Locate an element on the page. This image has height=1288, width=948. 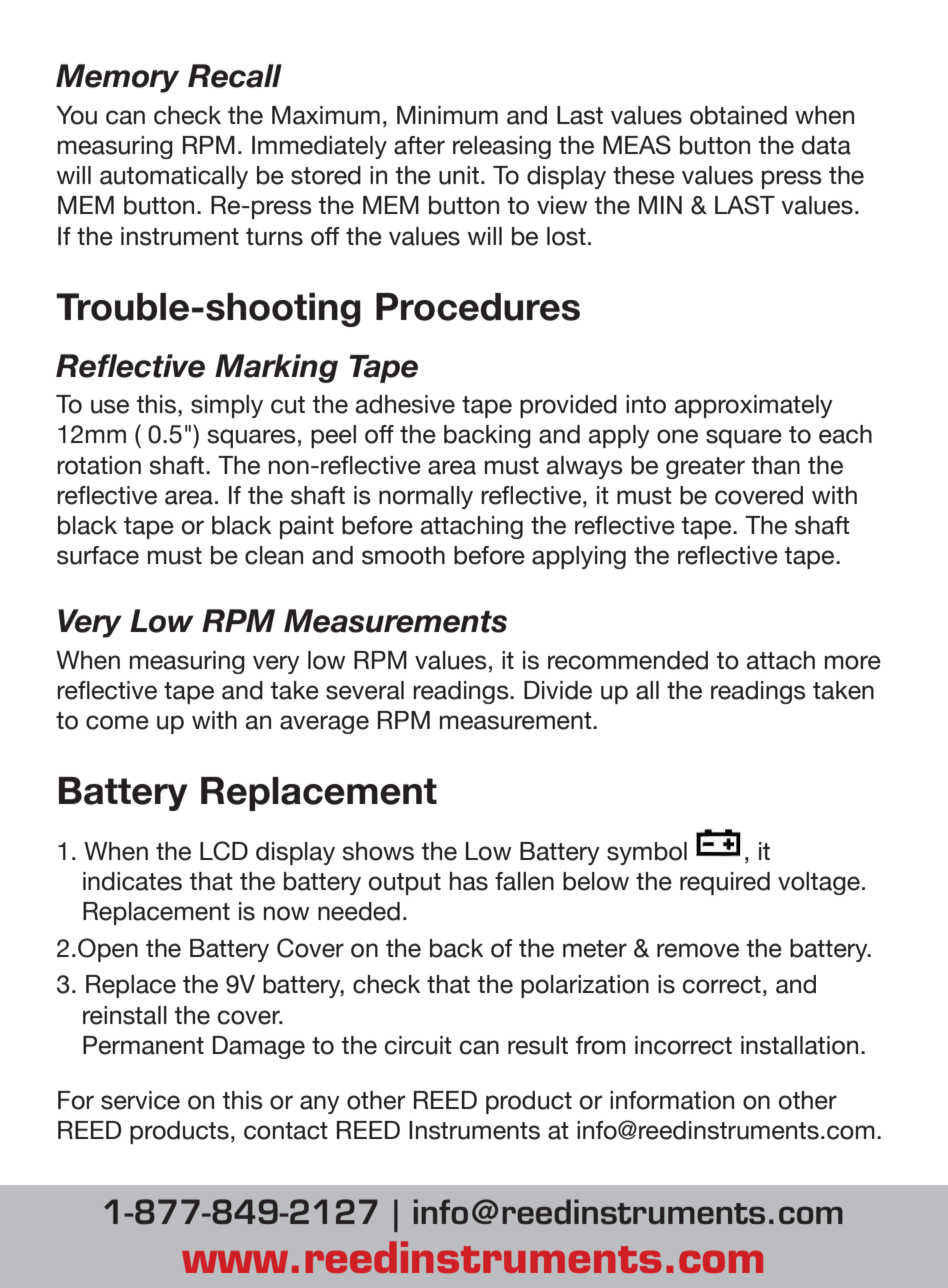
than is located at coordinates (776, 465).
